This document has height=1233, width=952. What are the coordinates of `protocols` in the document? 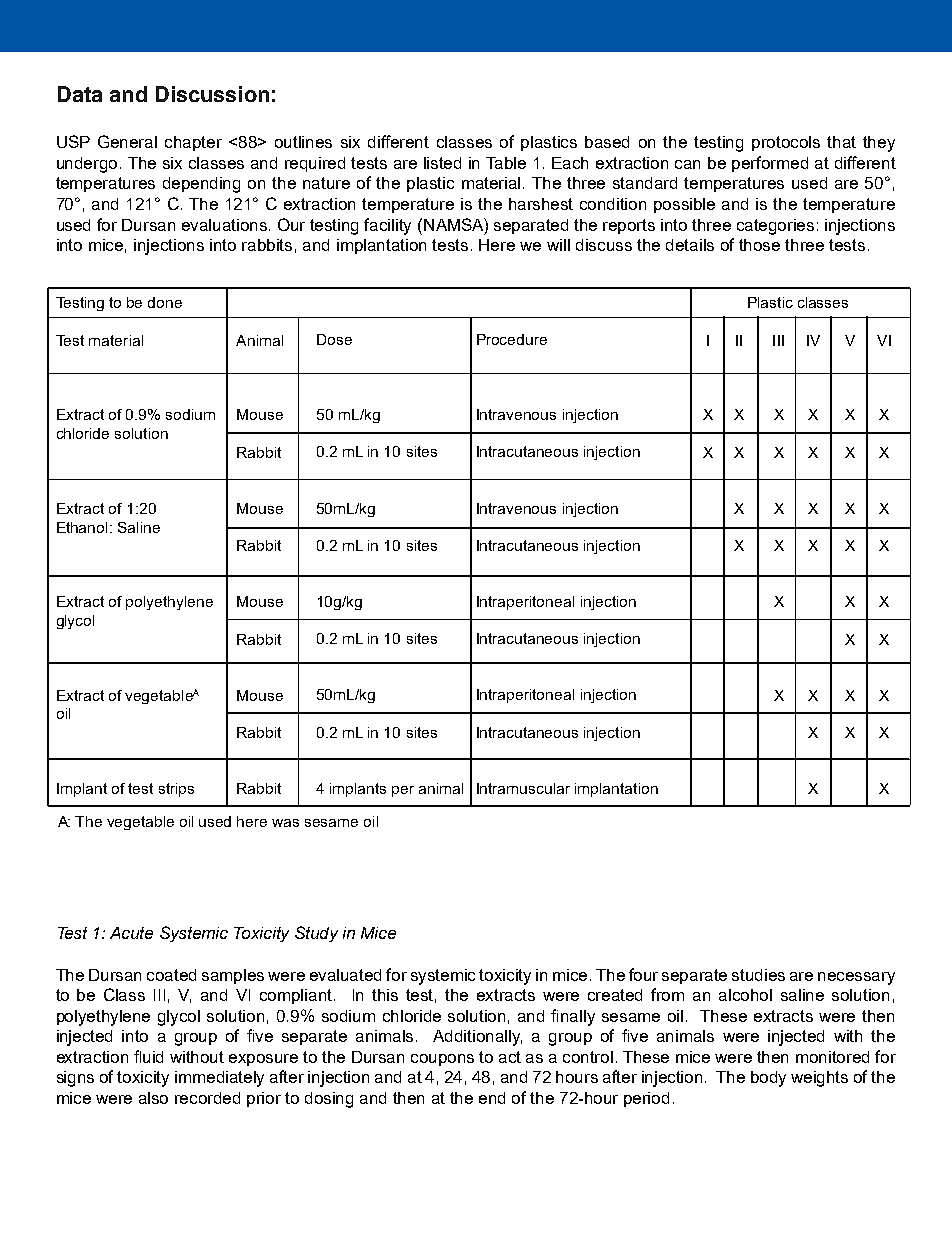 It's located at (786, 143).
